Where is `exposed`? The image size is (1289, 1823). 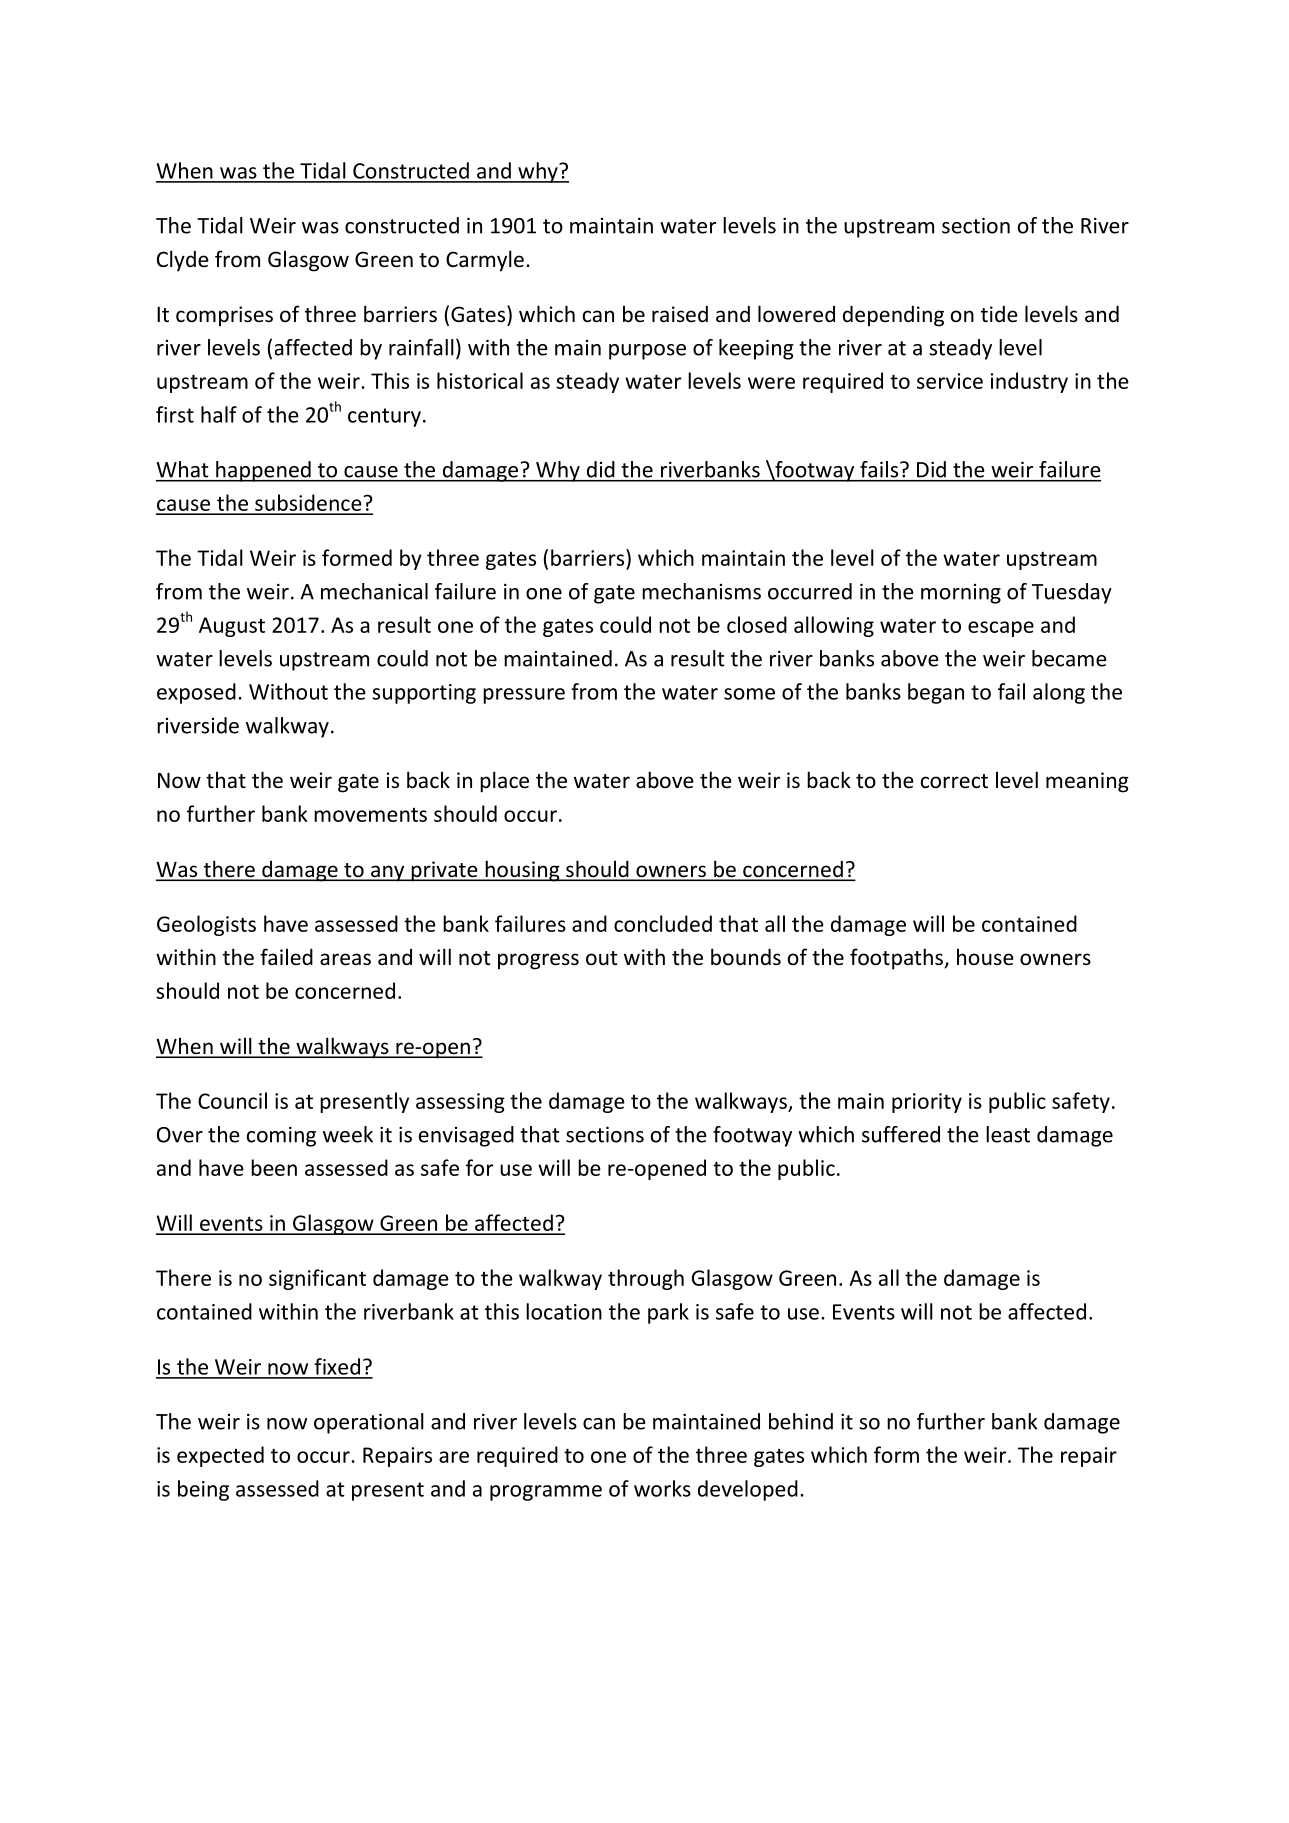
exposed is located at coordinates (196, 693).
